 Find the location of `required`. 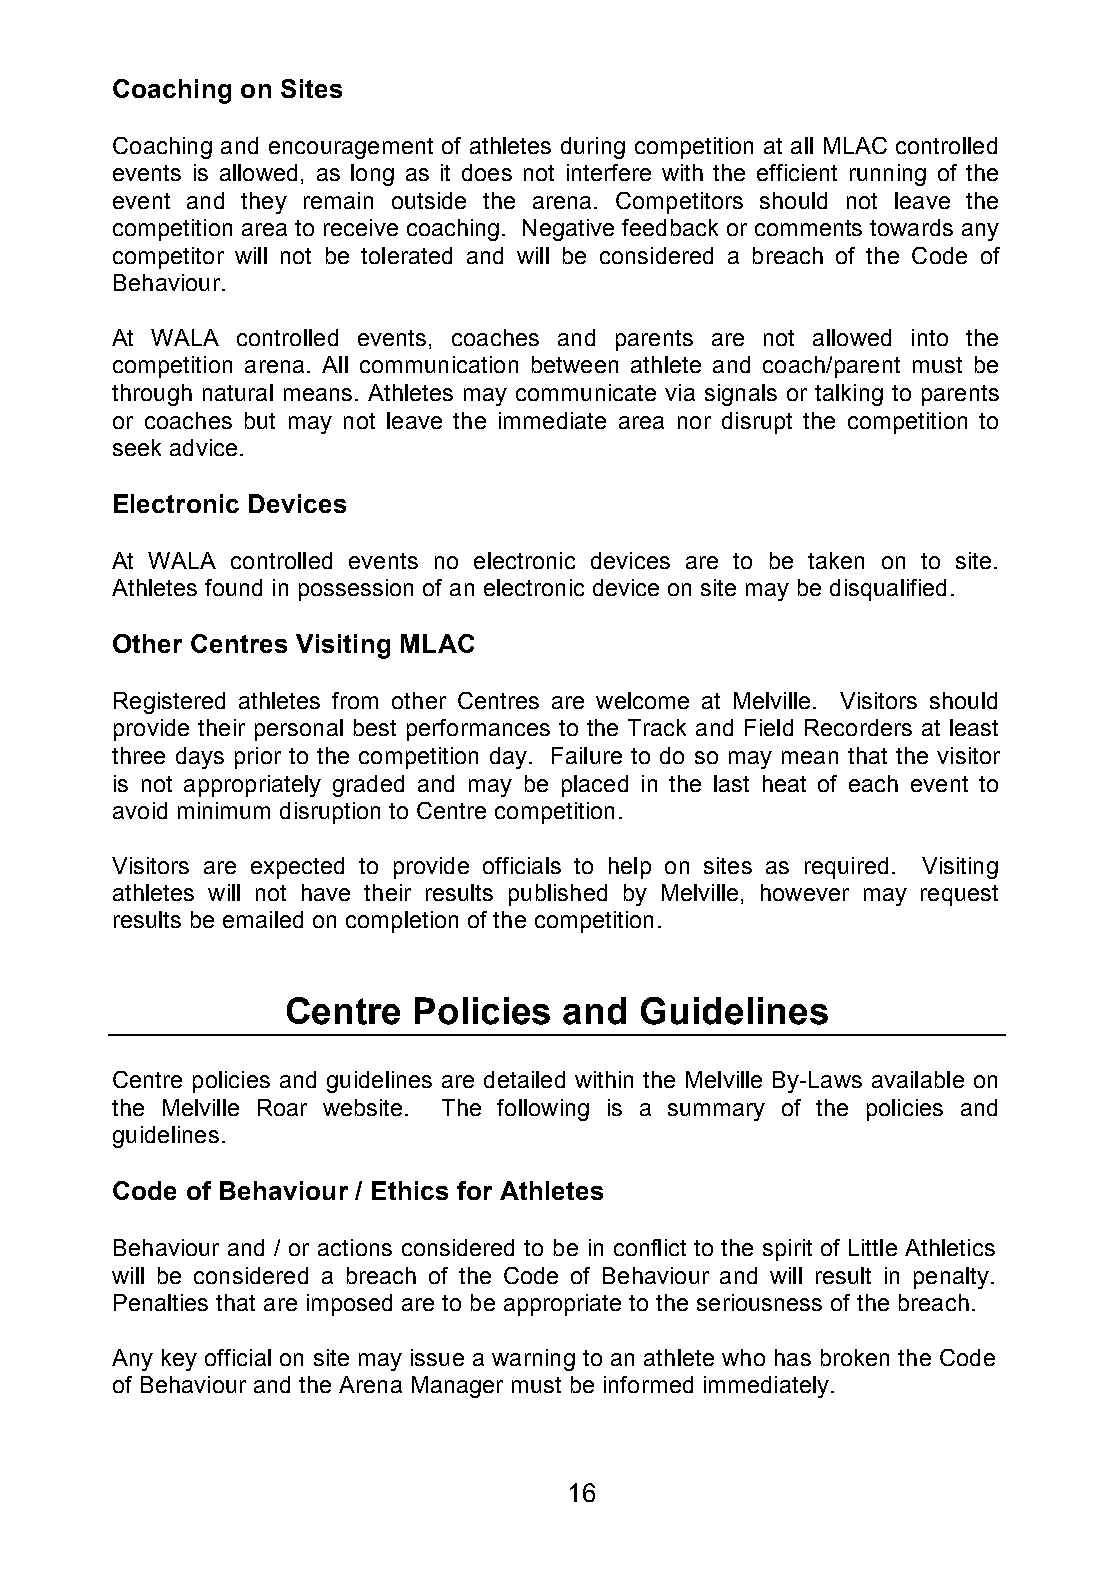

required is located at coordinates (846, 868).
